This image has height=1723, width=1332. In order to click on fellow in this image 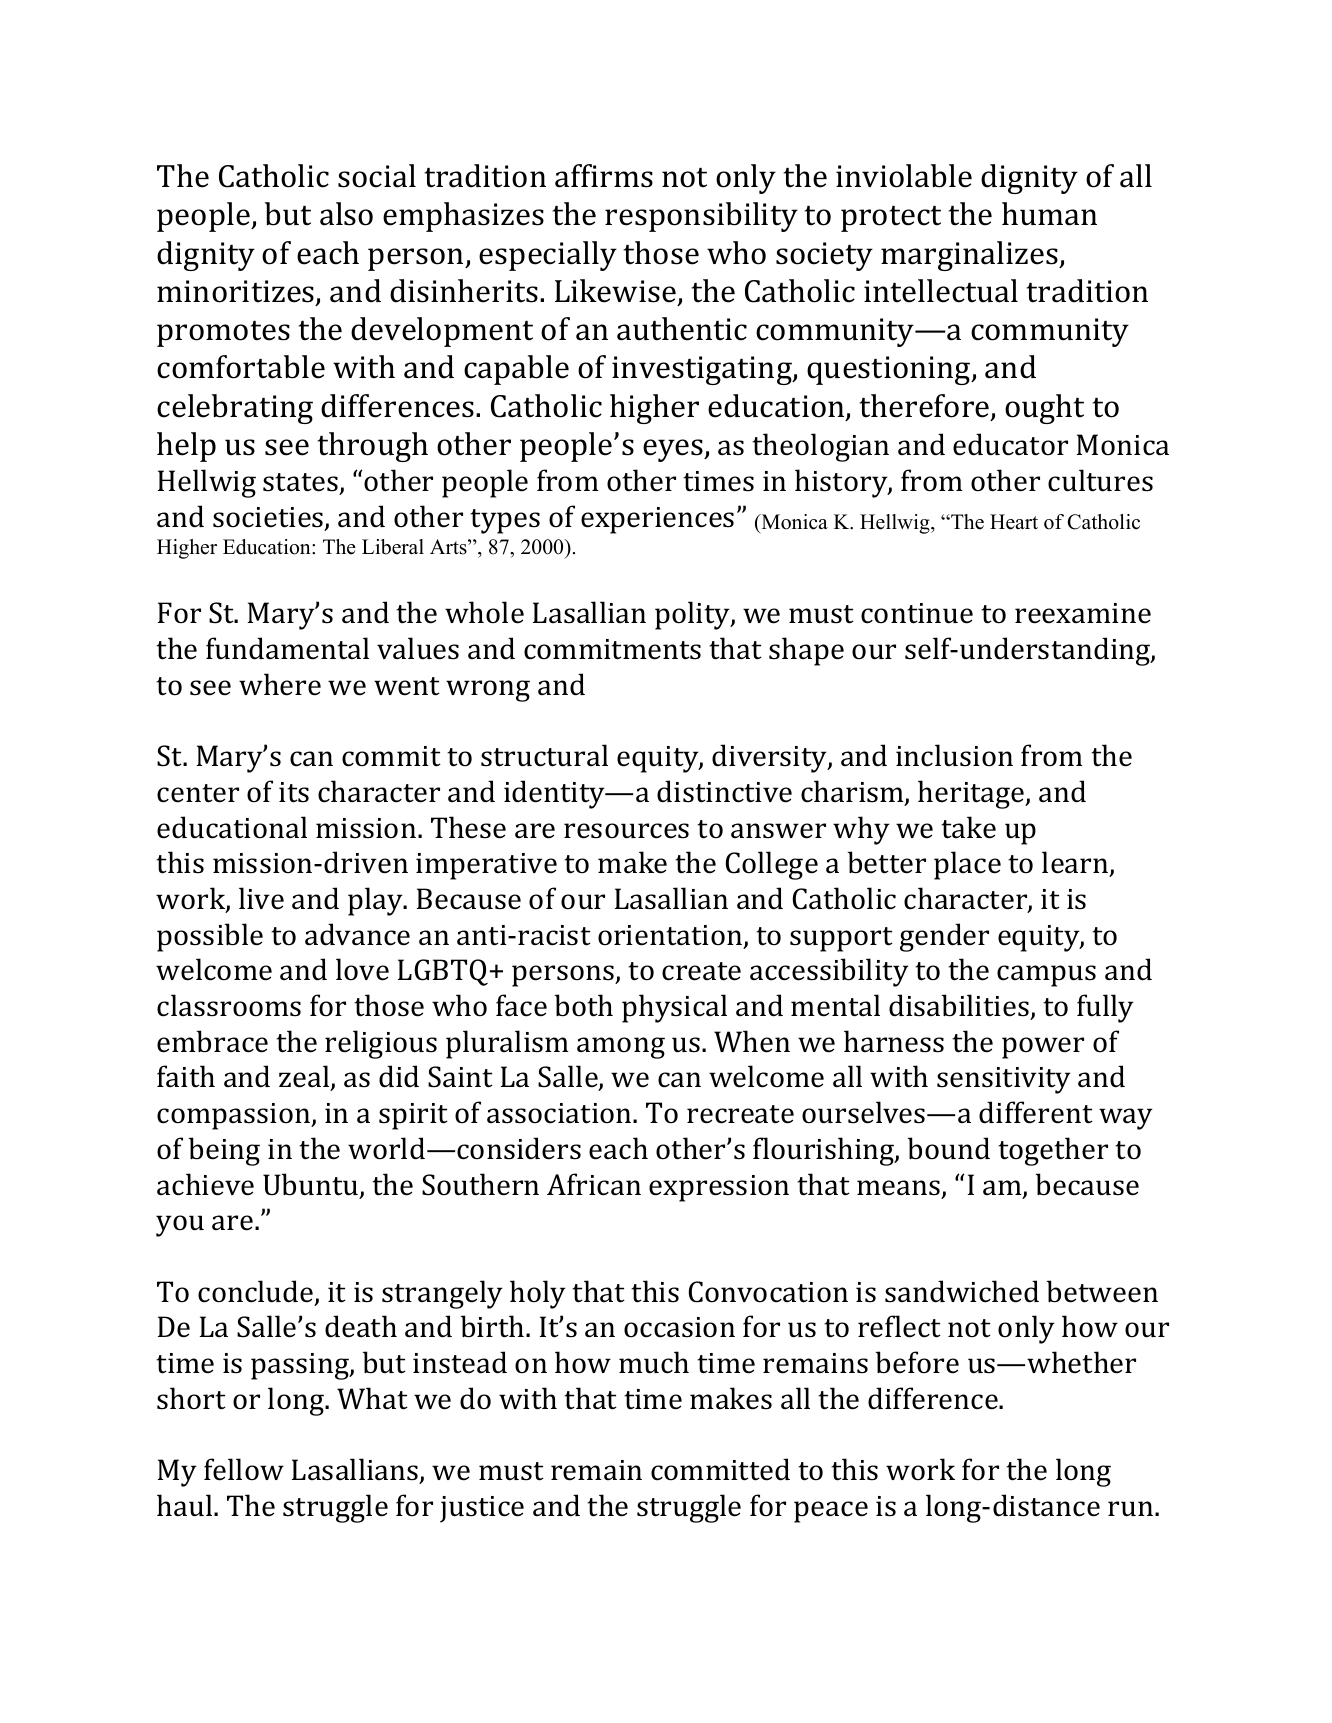, I will do `click(244, 1469)`.
